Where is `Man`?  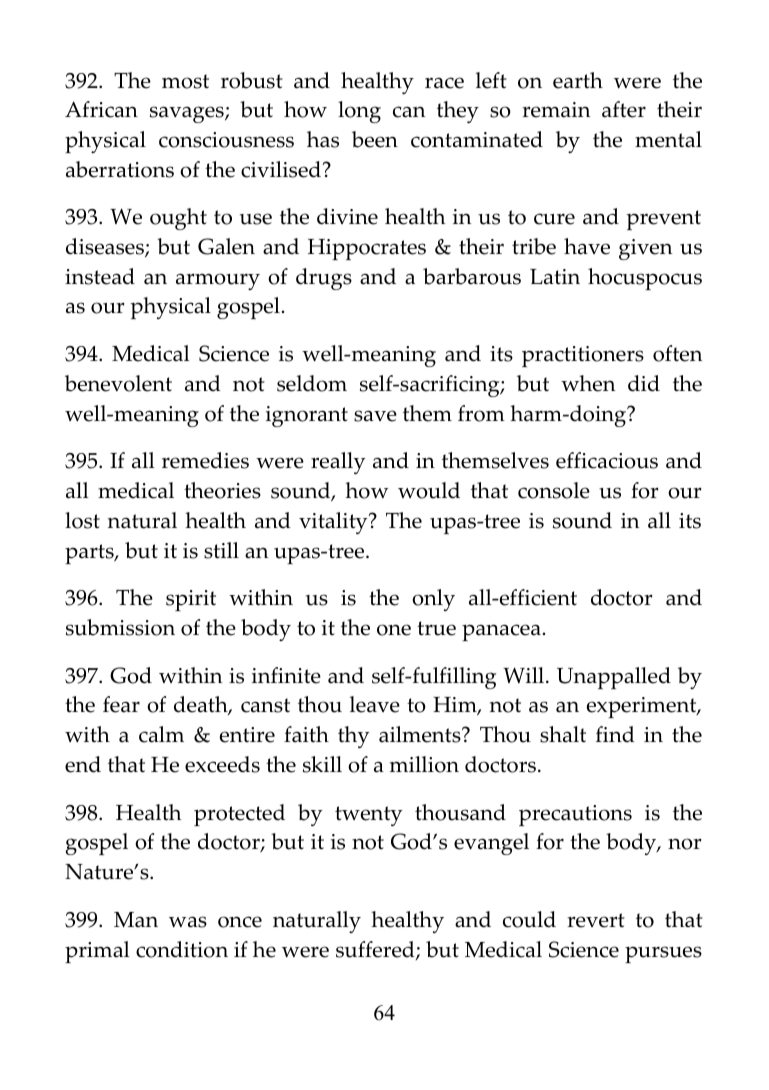
Man is located at coordinates (136, 920).
